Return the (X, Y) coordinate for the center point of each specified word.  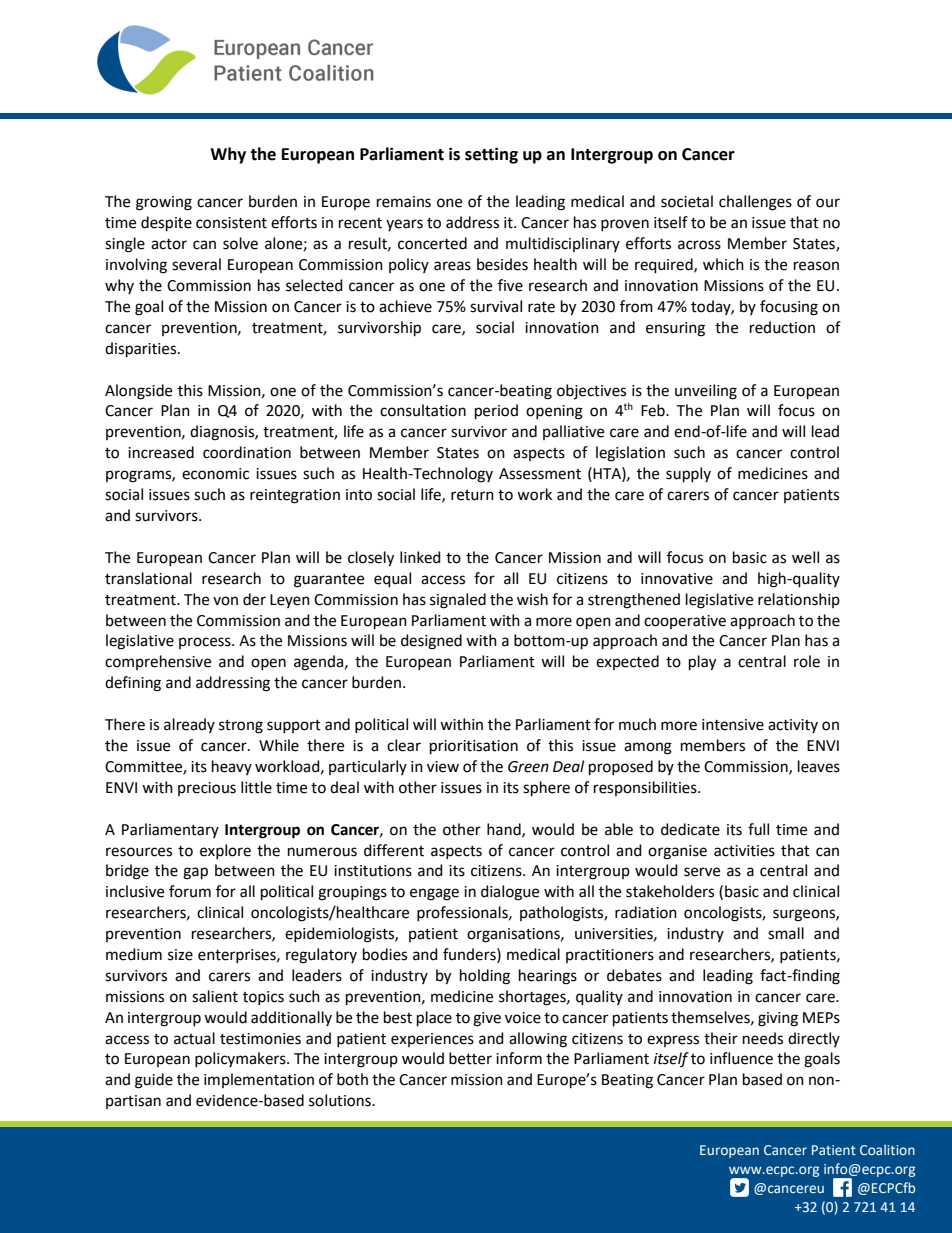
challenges (755, 203)
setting (491, 155)
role (807, 661)
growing (164, 203)
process (206, 643)
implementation (259, 1080)
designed (431, 642)
